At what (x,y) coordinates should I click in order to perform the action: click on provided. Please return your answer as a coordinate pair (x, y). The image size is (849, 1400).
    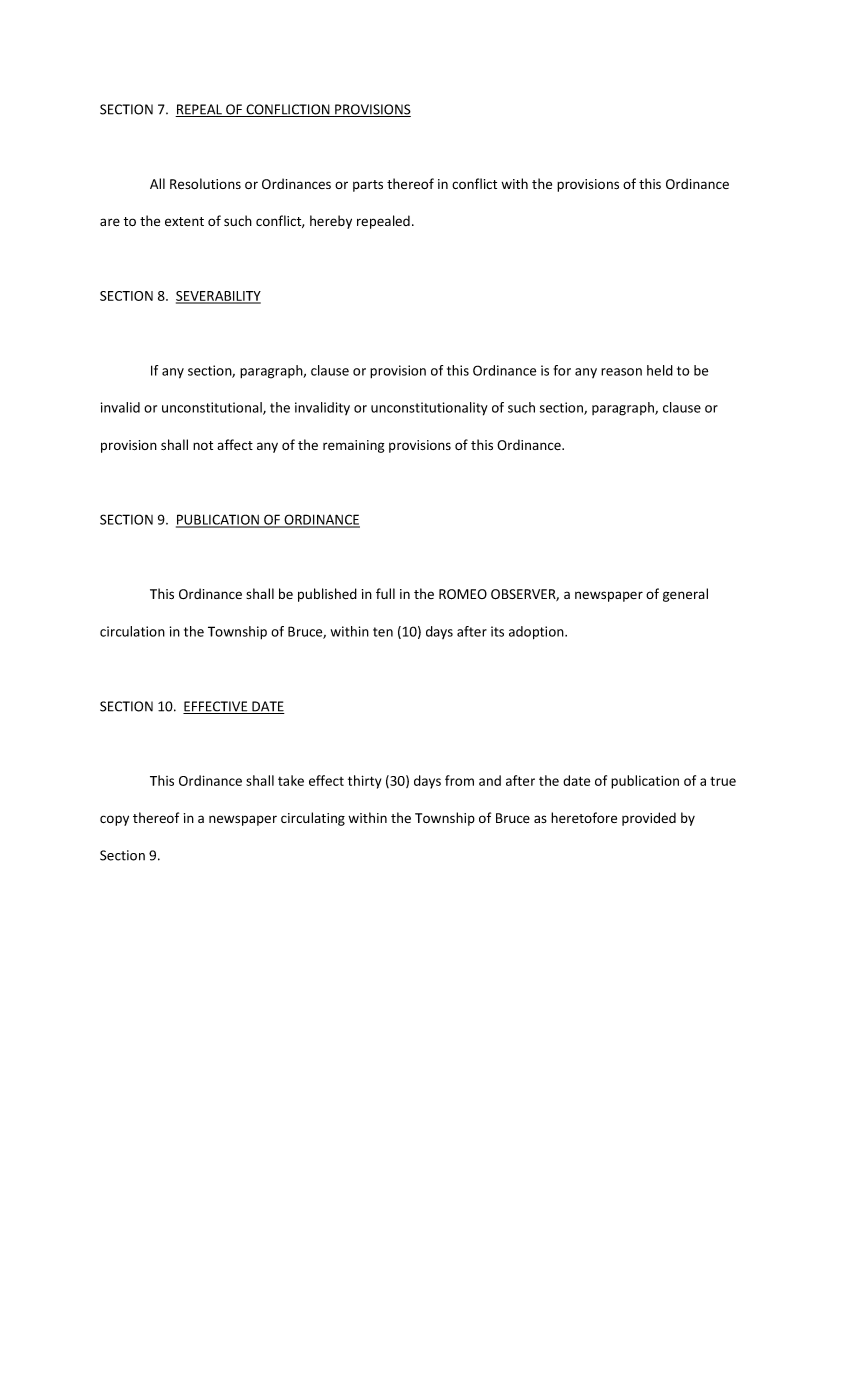
    Looking at the image, I should click on (649, 819).
